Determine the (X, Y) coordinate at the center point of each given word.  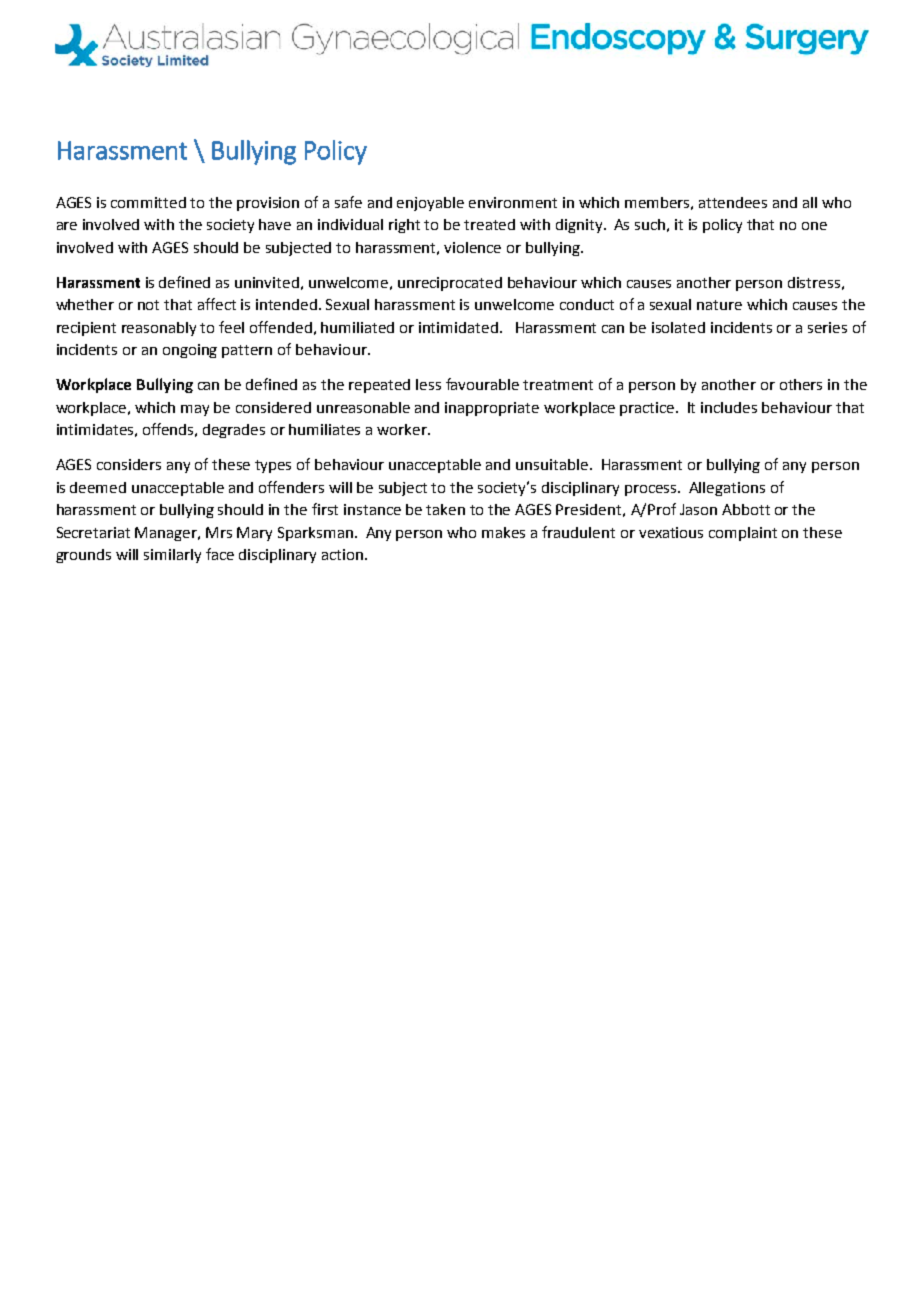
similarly (172, 556)
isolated (678, 327)
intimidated (458, 327)
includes (729, 407)
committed (148, 202)
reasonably (159, 329)
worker (403, 429)
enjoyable (430, 204)
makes (503, 532)
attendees (733, 202)
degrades (234, 431)
